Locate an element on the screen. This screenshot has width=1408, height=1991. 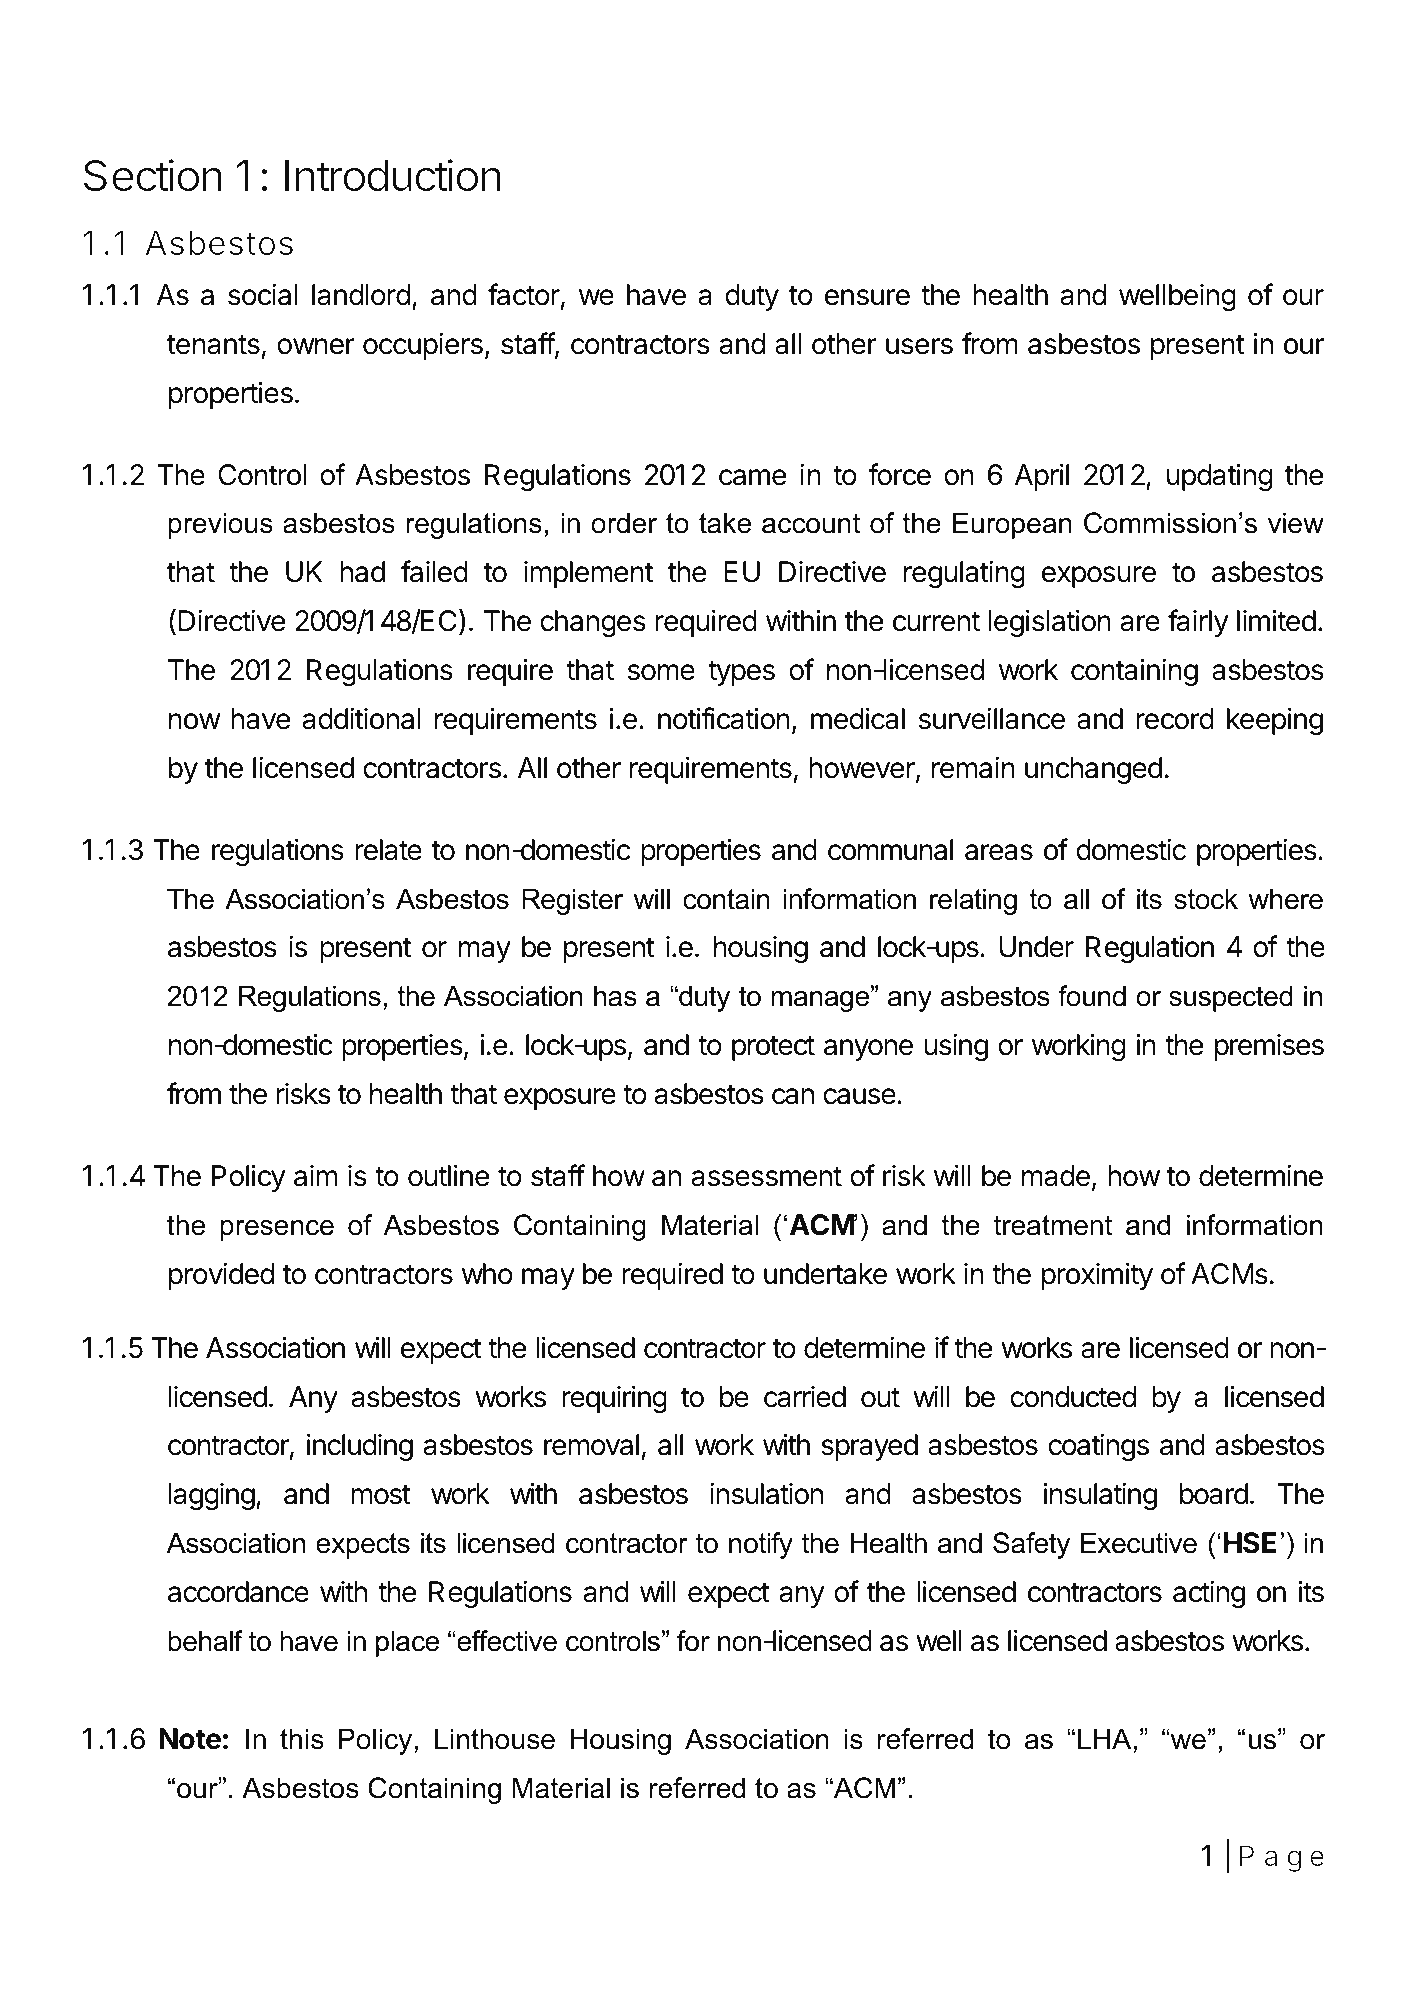
presence is located at coordinates (277, 1230).
